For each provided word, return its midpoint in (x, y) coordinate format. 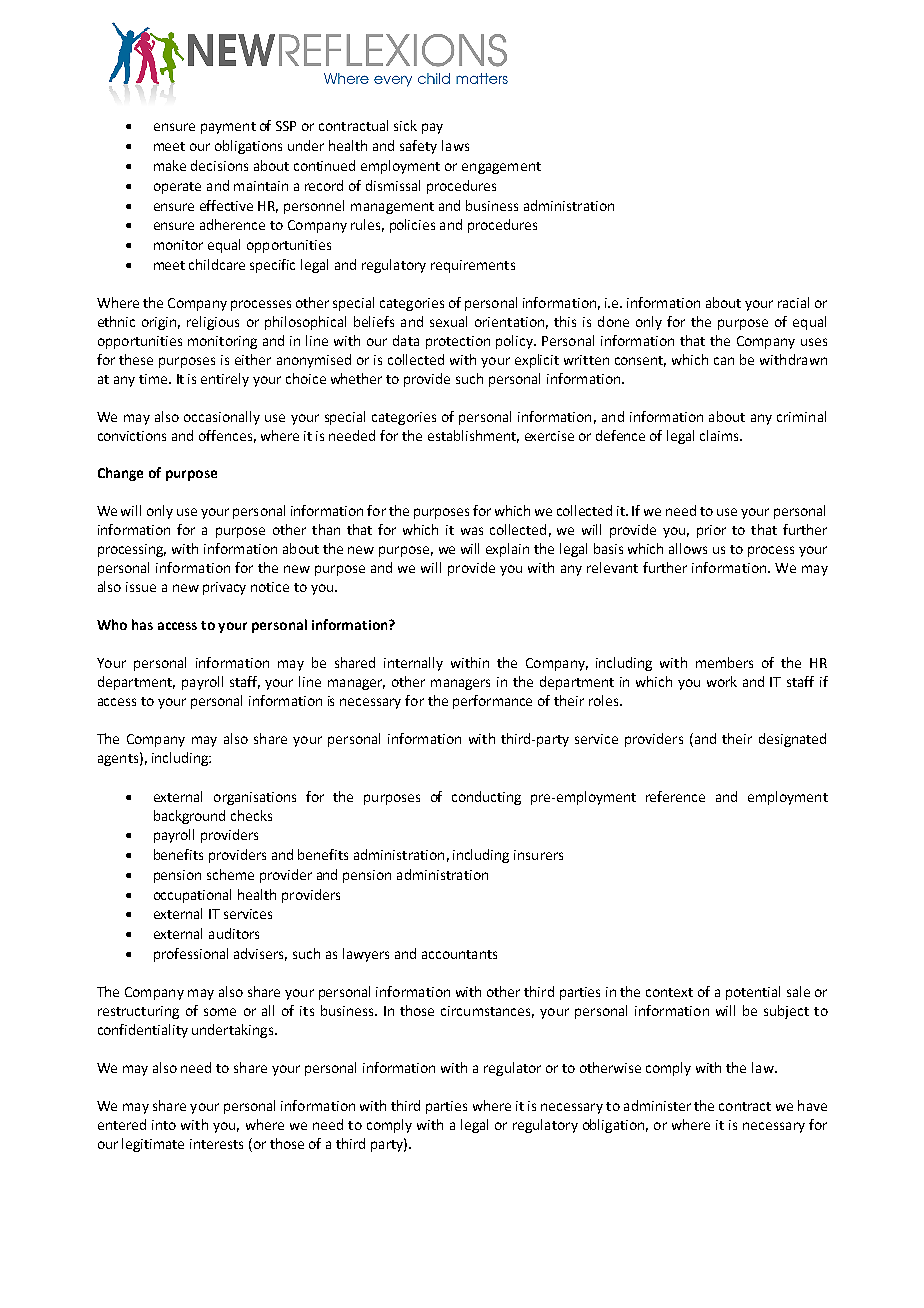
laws (455, 145)
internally (413, 664)
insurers (538, 855)
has (142, 624)
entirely (225, 380)
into (164, 1125)
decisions (219, 165)
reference (675, 796)
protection (458, 342)
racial (793, 302)
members (724, 662)
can (724, 361)
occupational (192, 896)
